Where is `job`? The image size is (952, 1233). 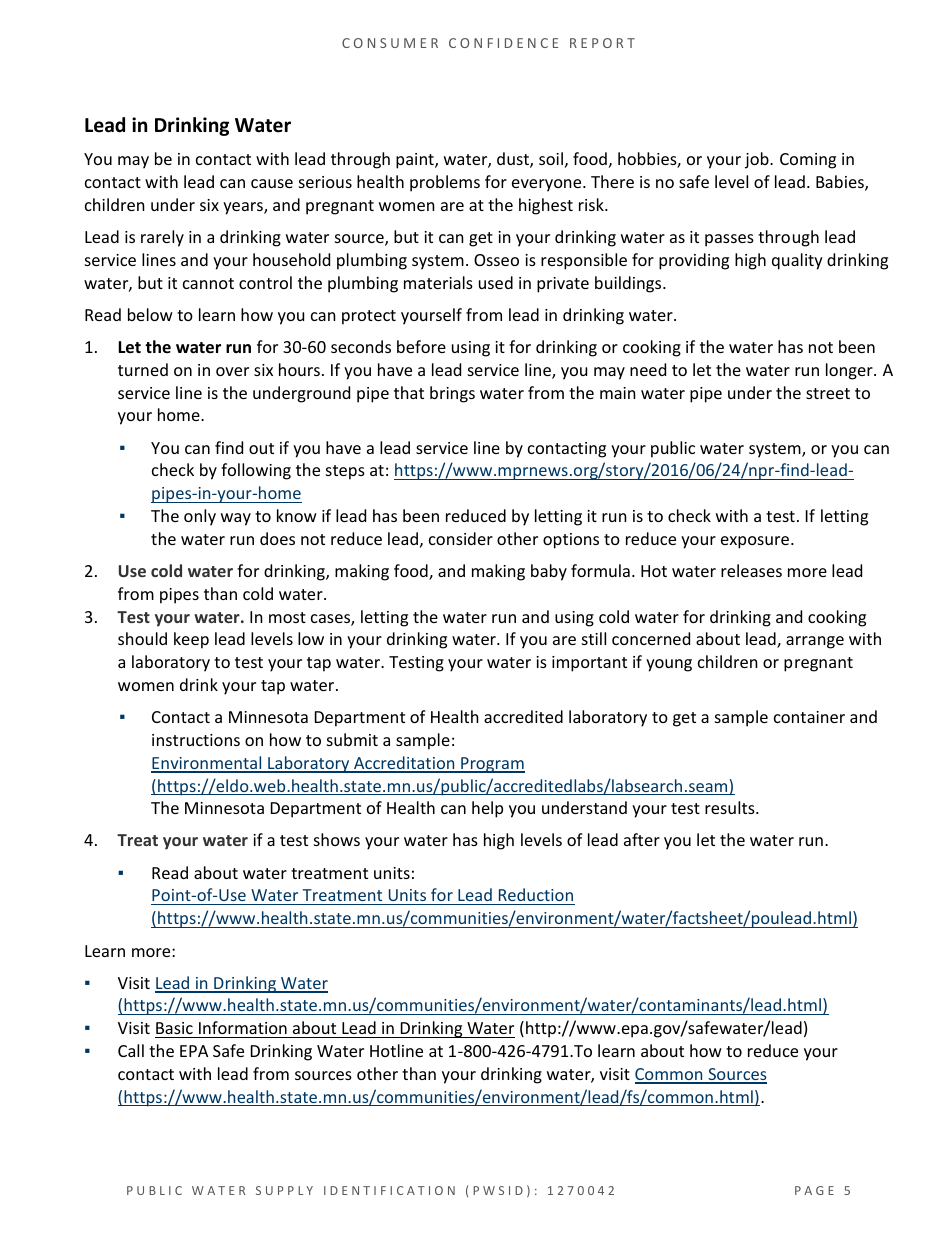
job is located at coordinates (758, 160).
